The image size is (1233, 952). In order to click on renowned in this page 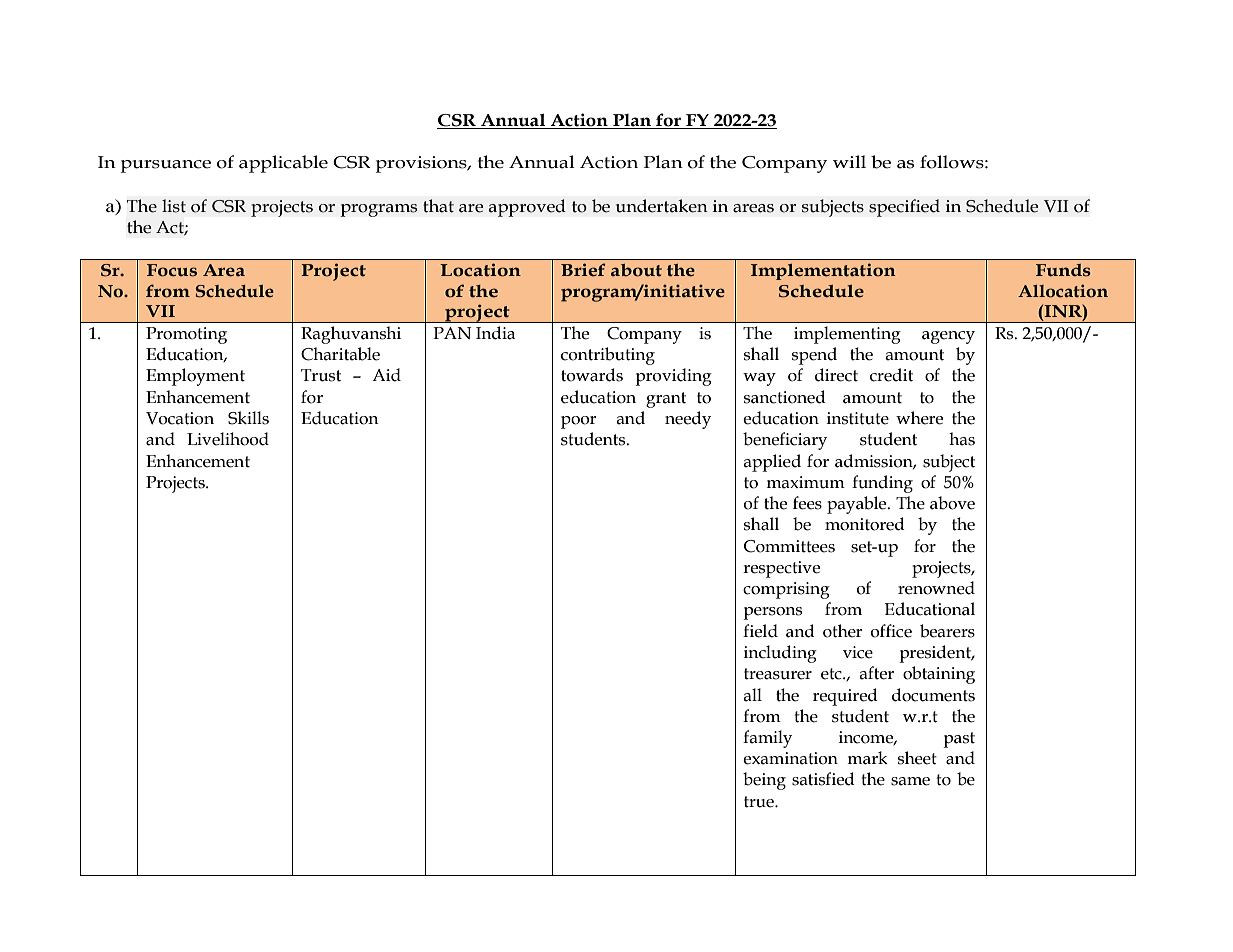, I will do `click(936, 588)`.
